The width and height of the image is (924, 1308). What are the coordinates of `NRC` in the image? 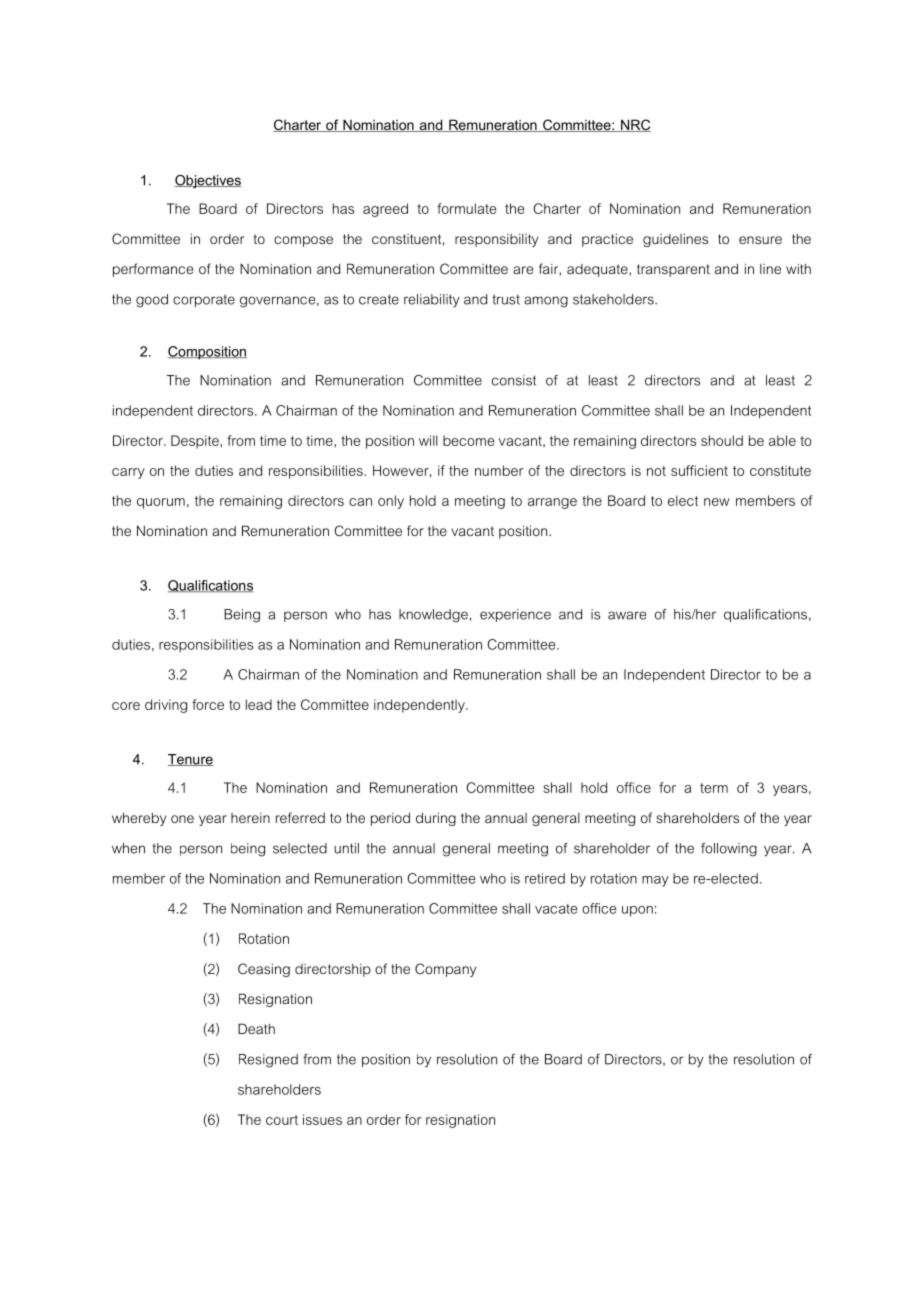 It's located at (635, 125).
